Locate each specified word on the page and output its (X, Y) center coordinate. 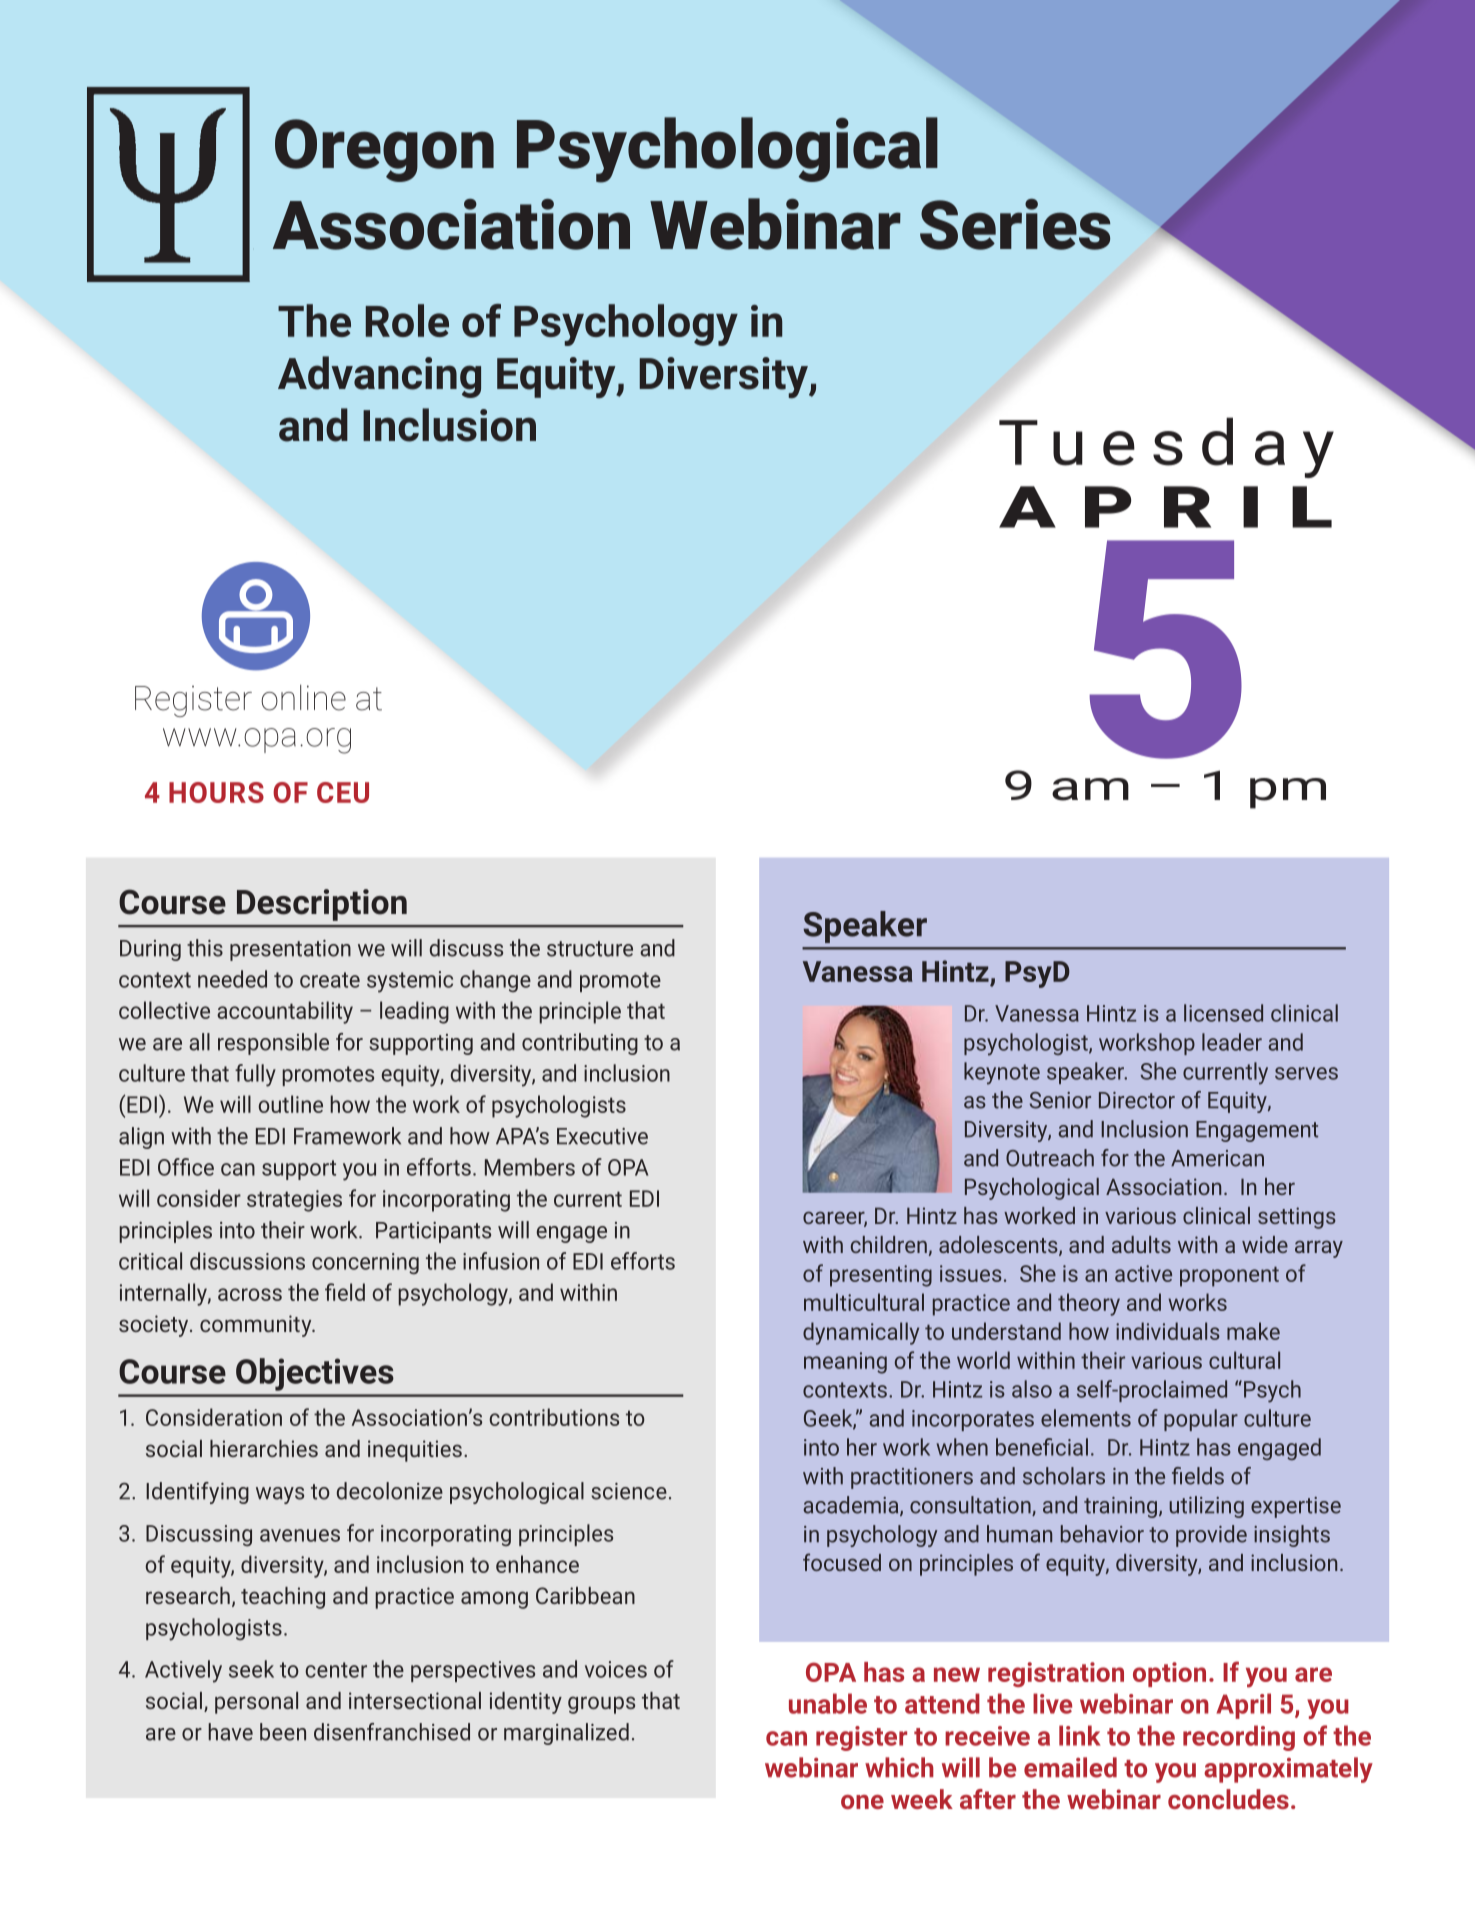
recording (1239, 1738)
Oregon (384, 150)
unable (828, 1703)
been (283, 1732)
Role (407, 320)
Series (1015, 224)
